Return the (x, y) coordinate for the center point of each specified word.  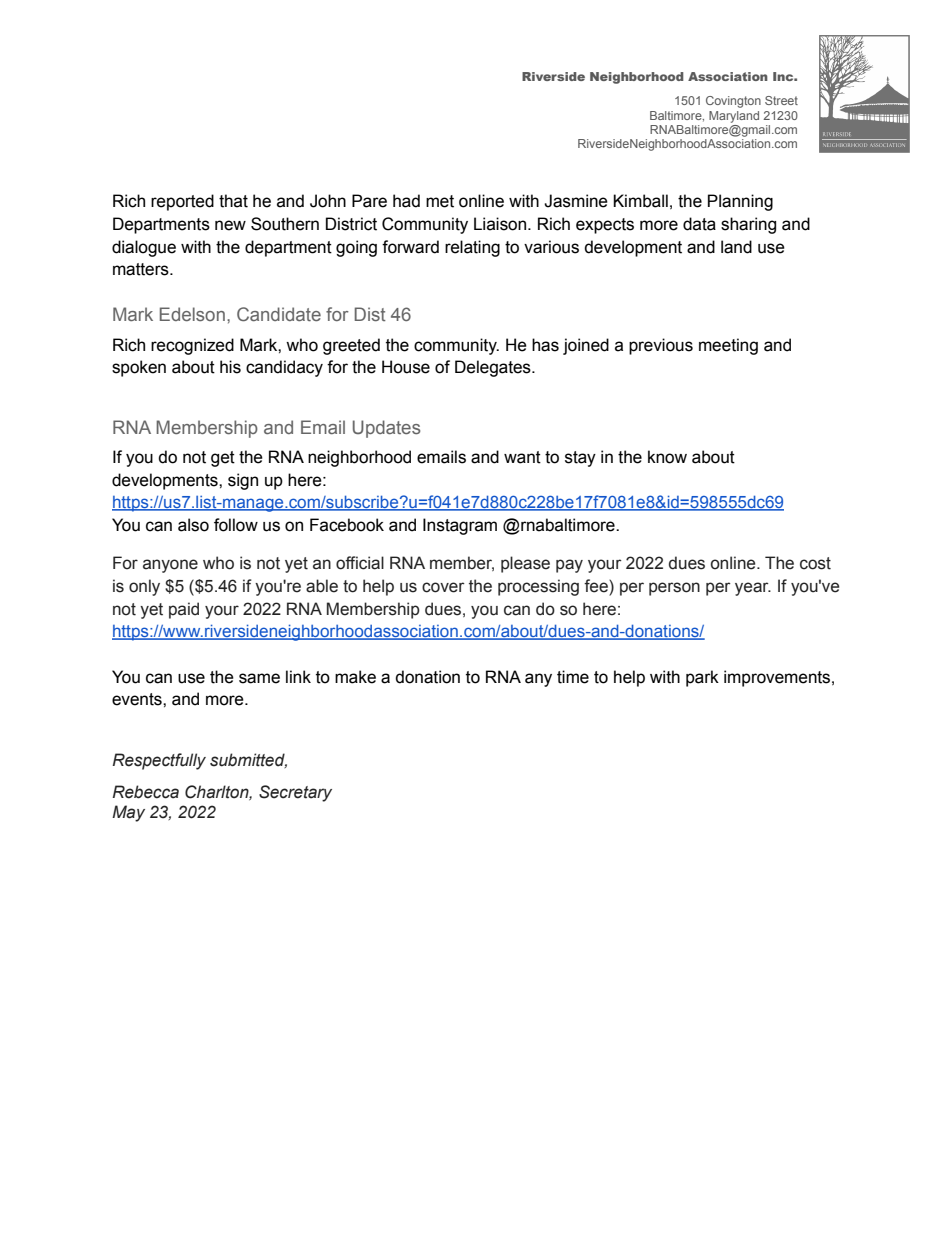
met (440, 201)
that (233, 201)
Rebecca (146, 792)
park (702, 678)
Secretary (295, 793)
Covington (733, 102)
